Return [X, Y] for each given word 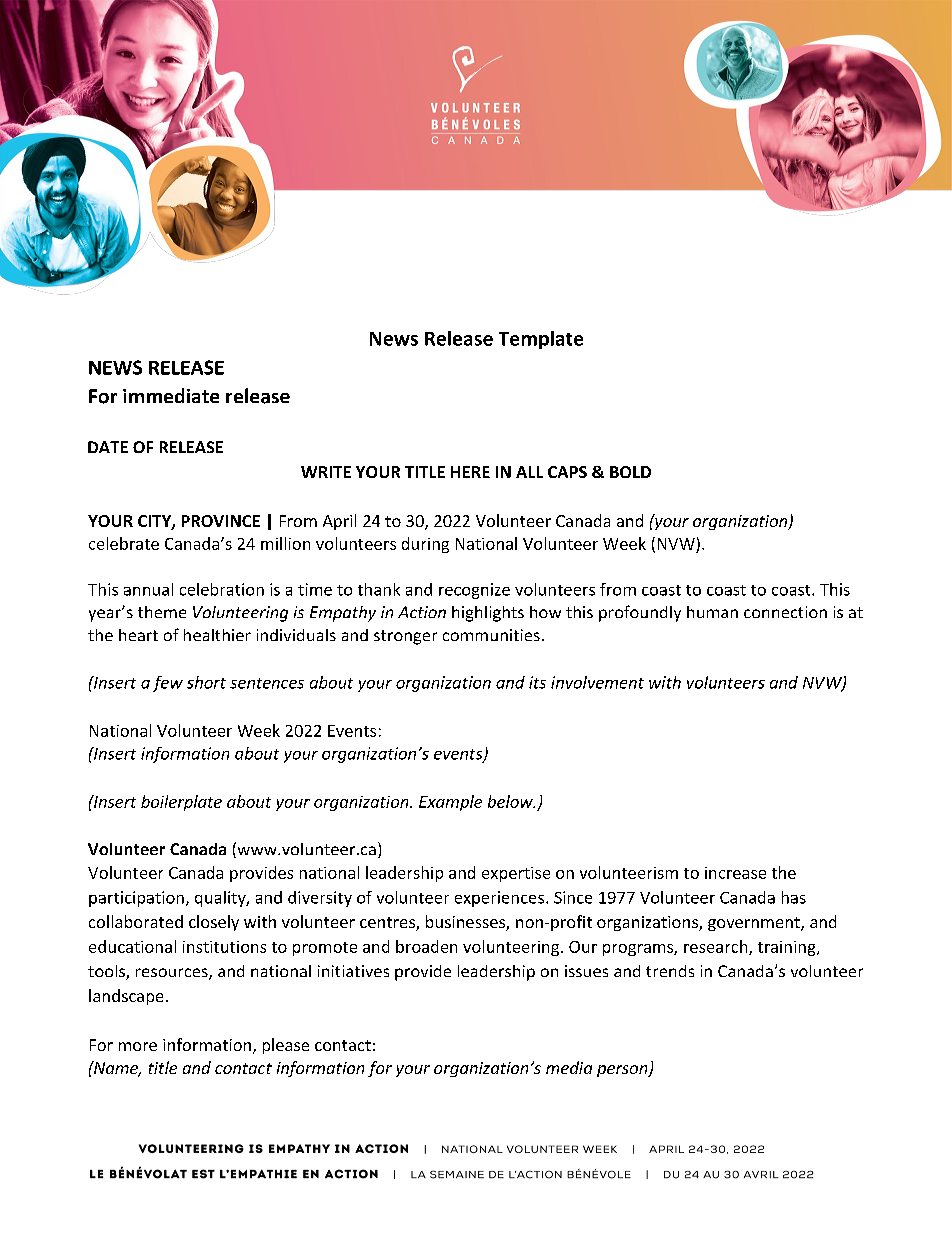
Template [541, 340]
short [206, 682]
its [537, 682]
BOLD [630, 472]
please [286, 1046]
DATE [108, 447]
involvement [597, 682]
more [138, 1046]
